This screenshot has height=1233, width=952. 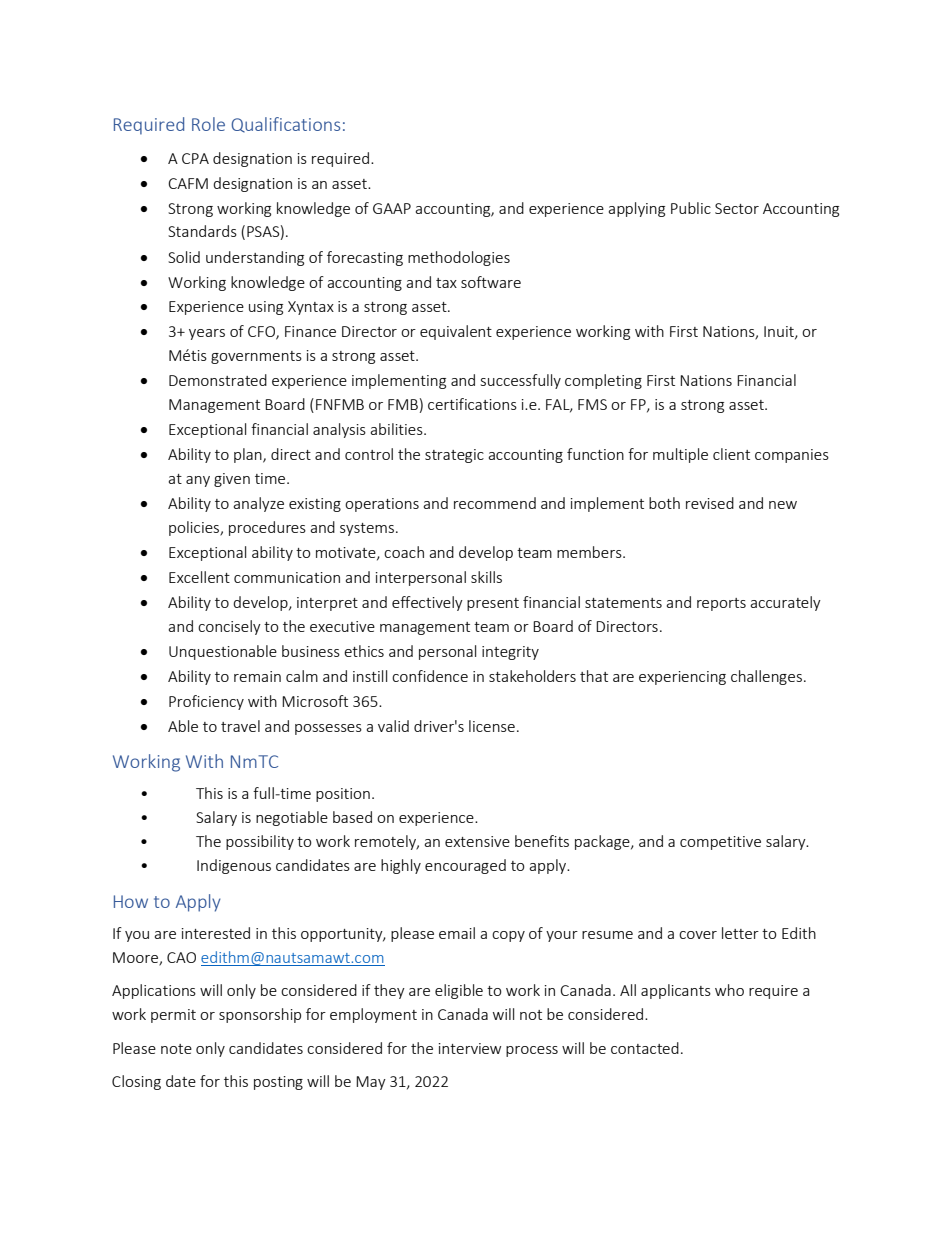 What do you see at coordinates (199, 577) in the screenshot?
I see `Excellent` at bounding box center [199, 577].
